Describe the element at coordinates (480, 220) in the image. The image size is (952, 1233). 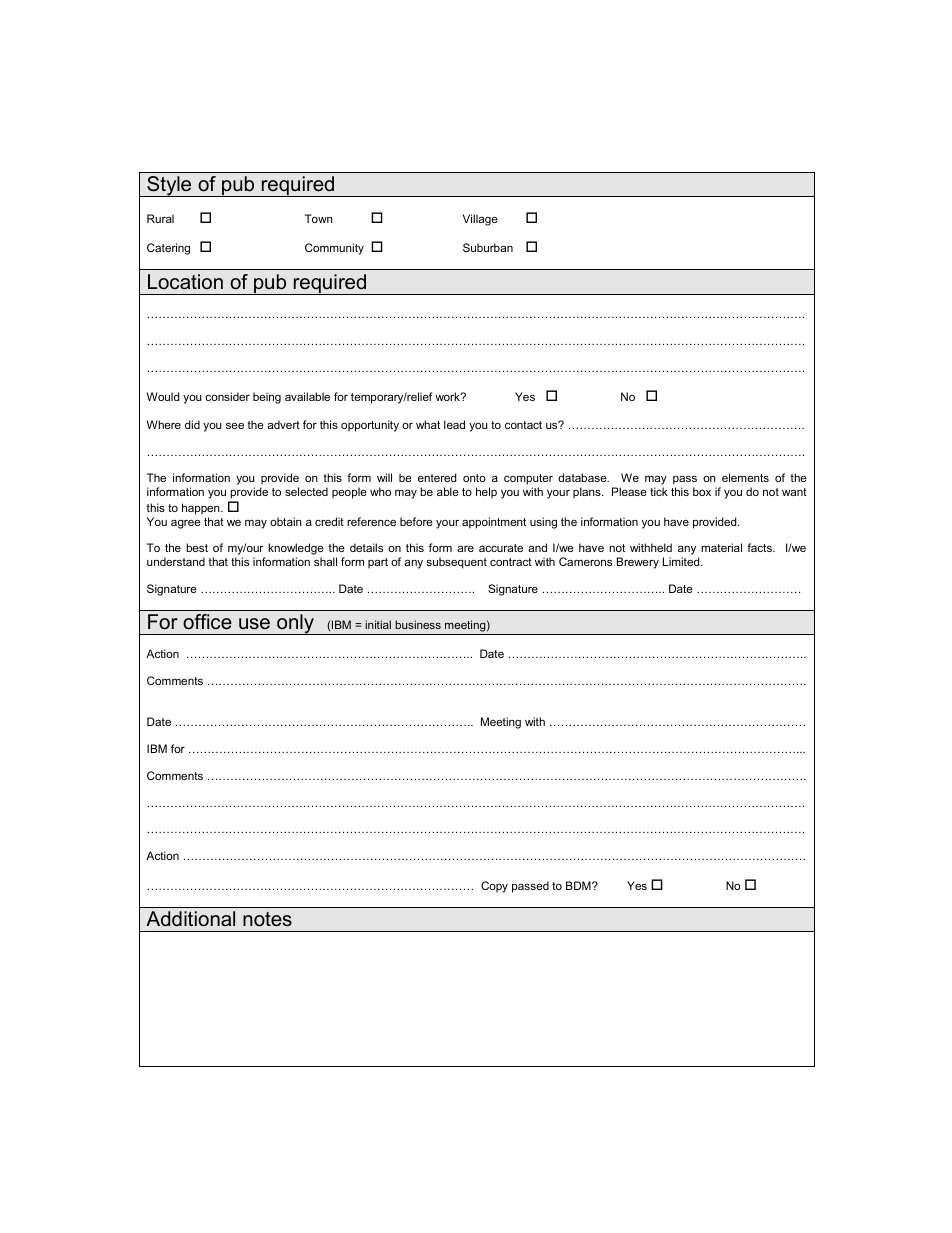
I see `Village` at that location.
